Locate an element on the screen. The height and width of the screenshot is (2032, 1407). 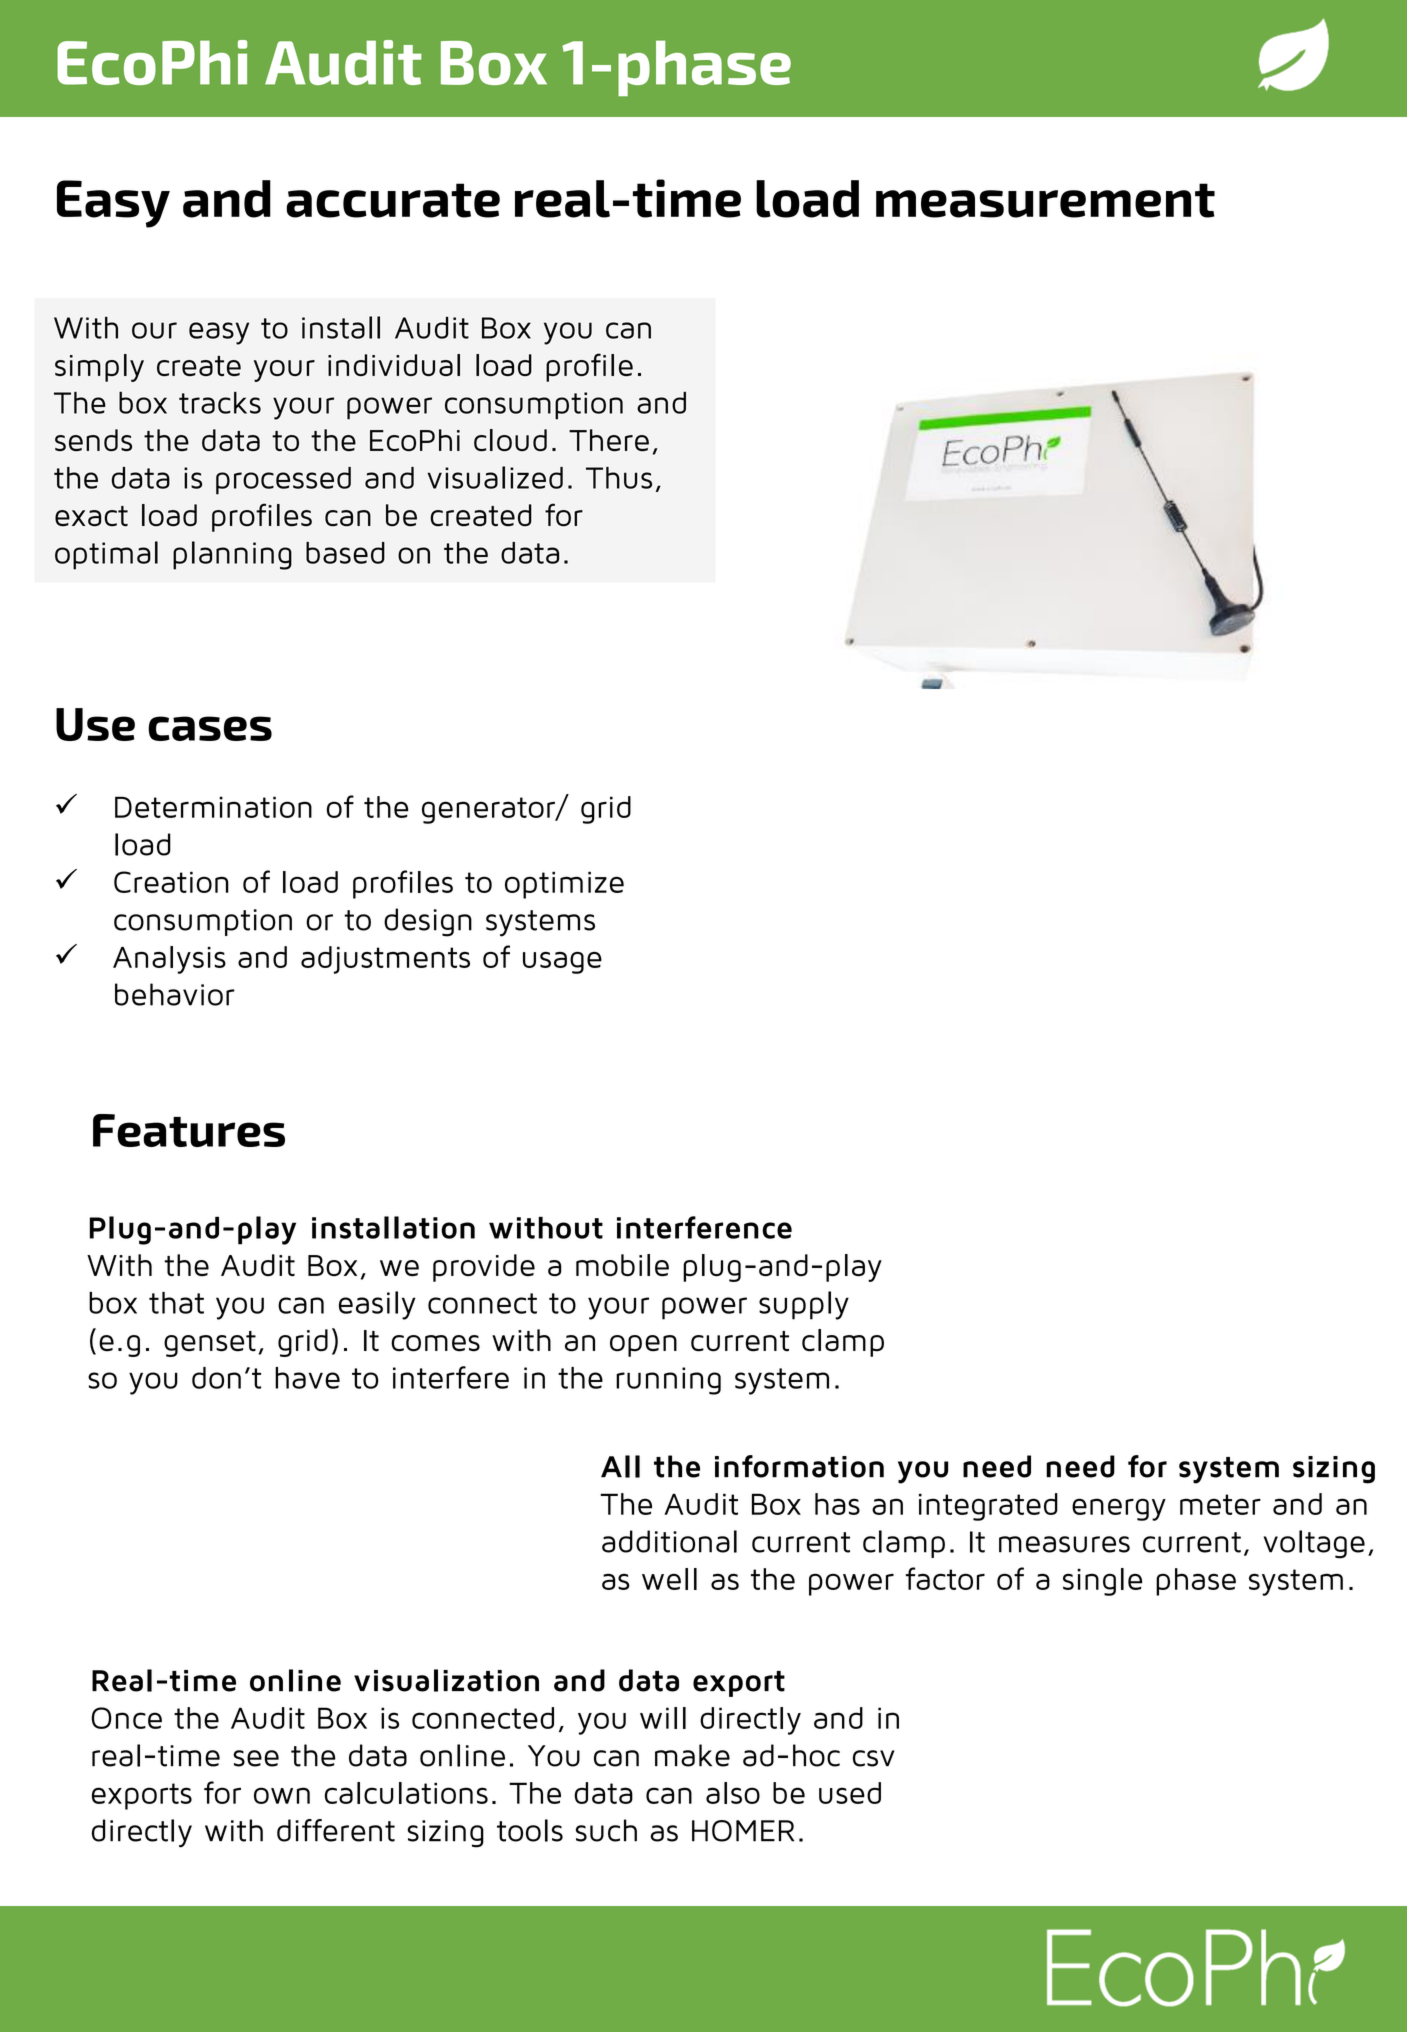
meter is located at coordinates (1220, 1504).
